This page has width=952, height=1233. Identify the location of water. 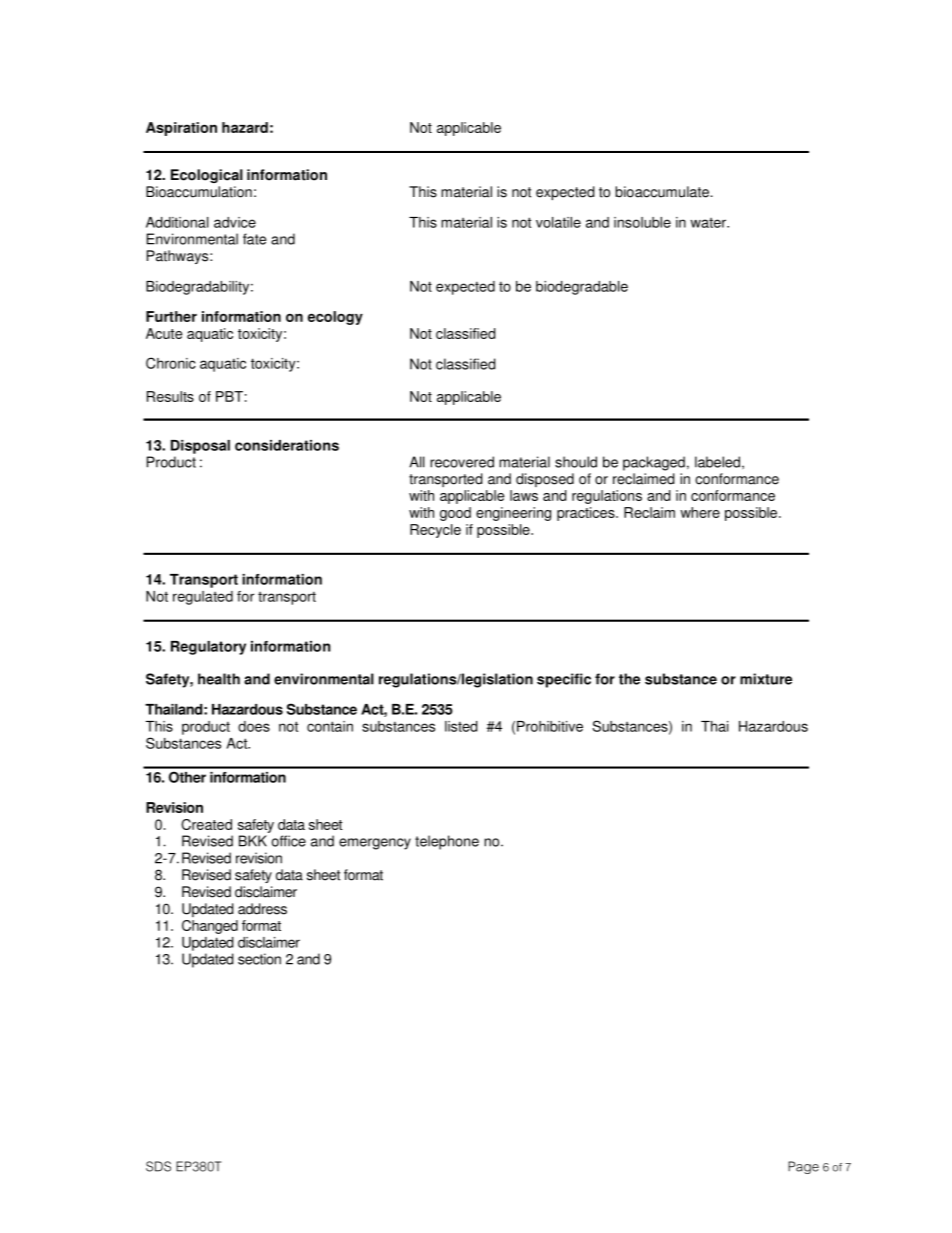
(709, 223).
